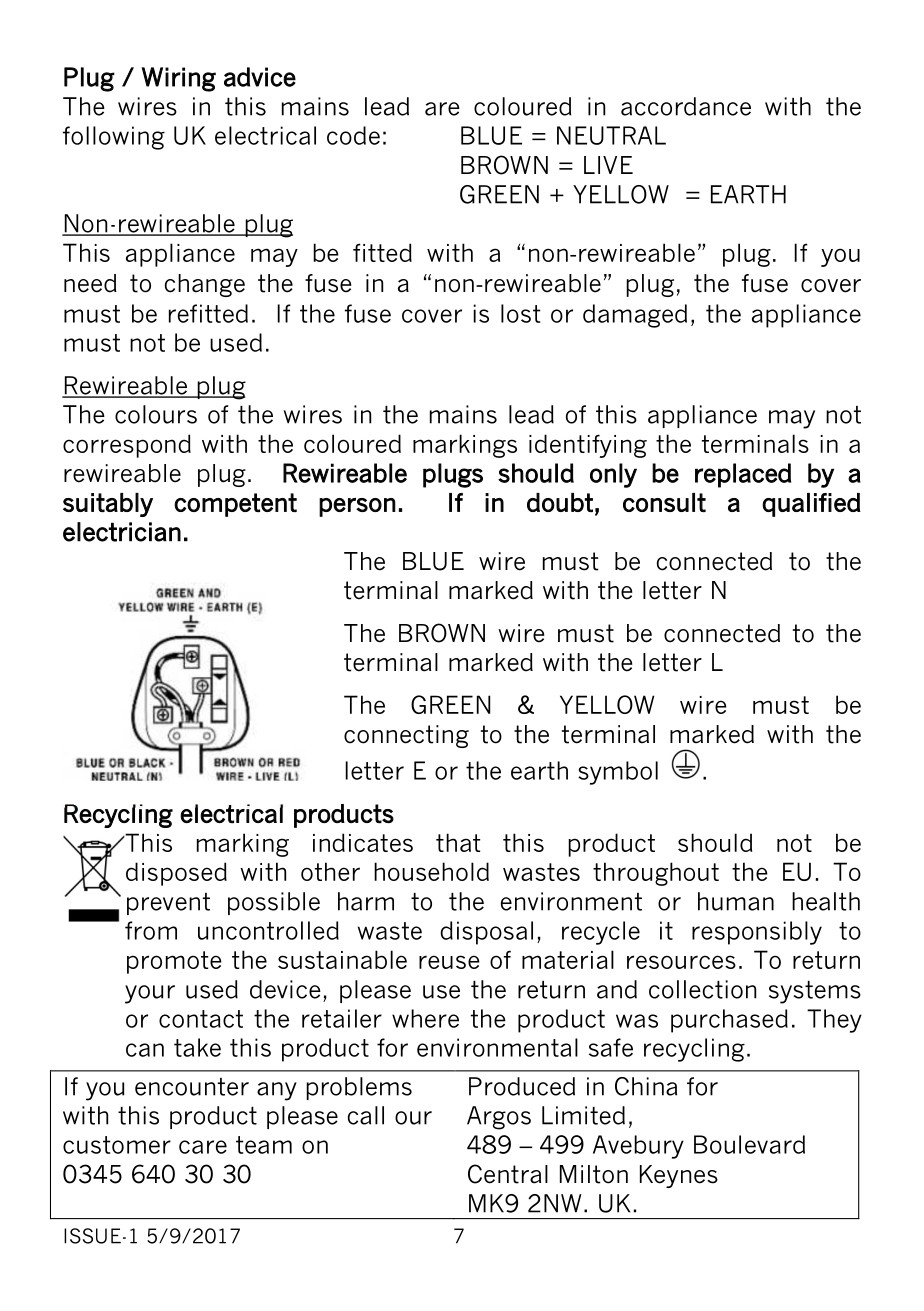 The image size is (924, 1311). I want to click on that, so click(458, 842).
